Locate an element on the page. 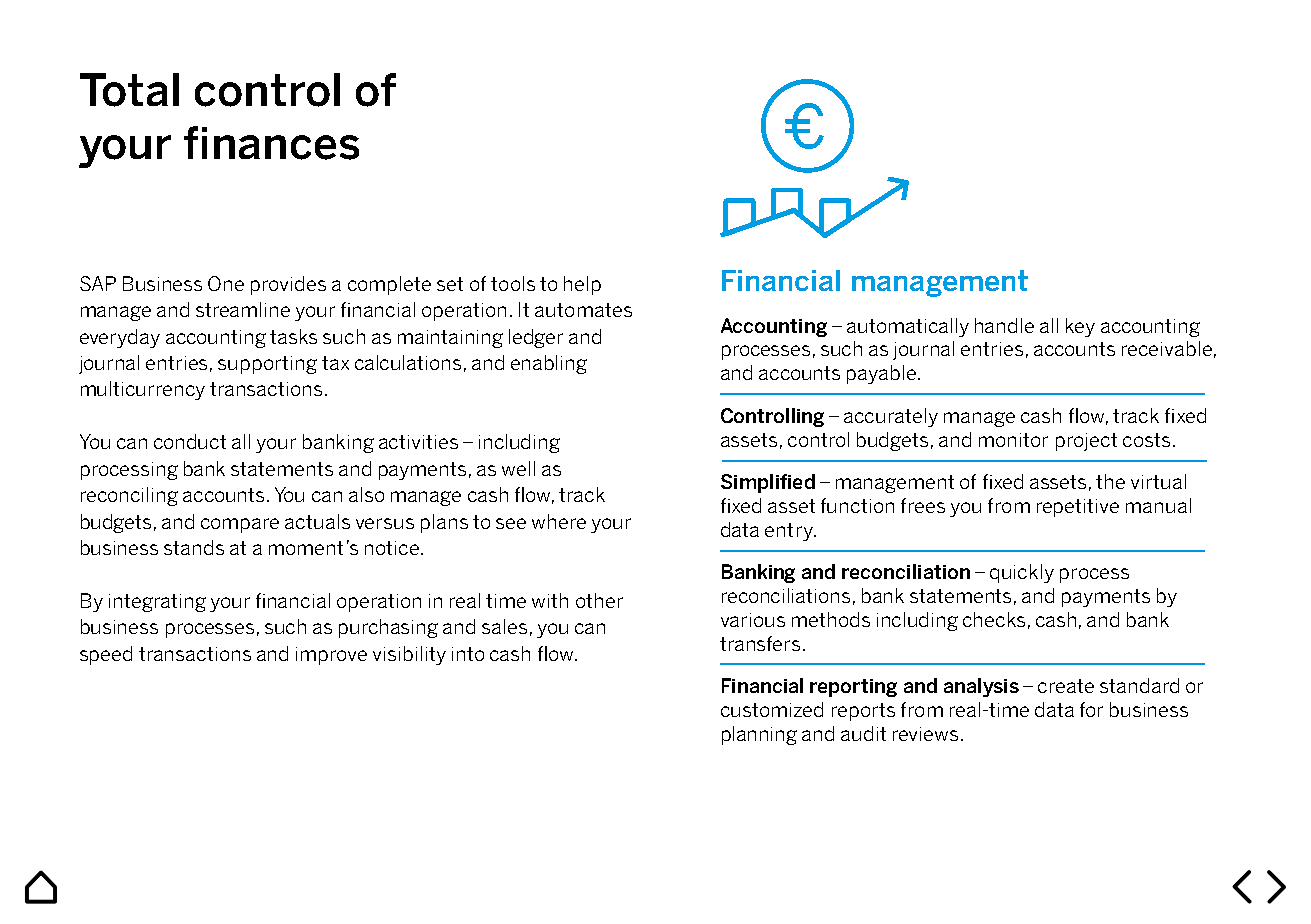  improve is located at coordinates (331, 656).
